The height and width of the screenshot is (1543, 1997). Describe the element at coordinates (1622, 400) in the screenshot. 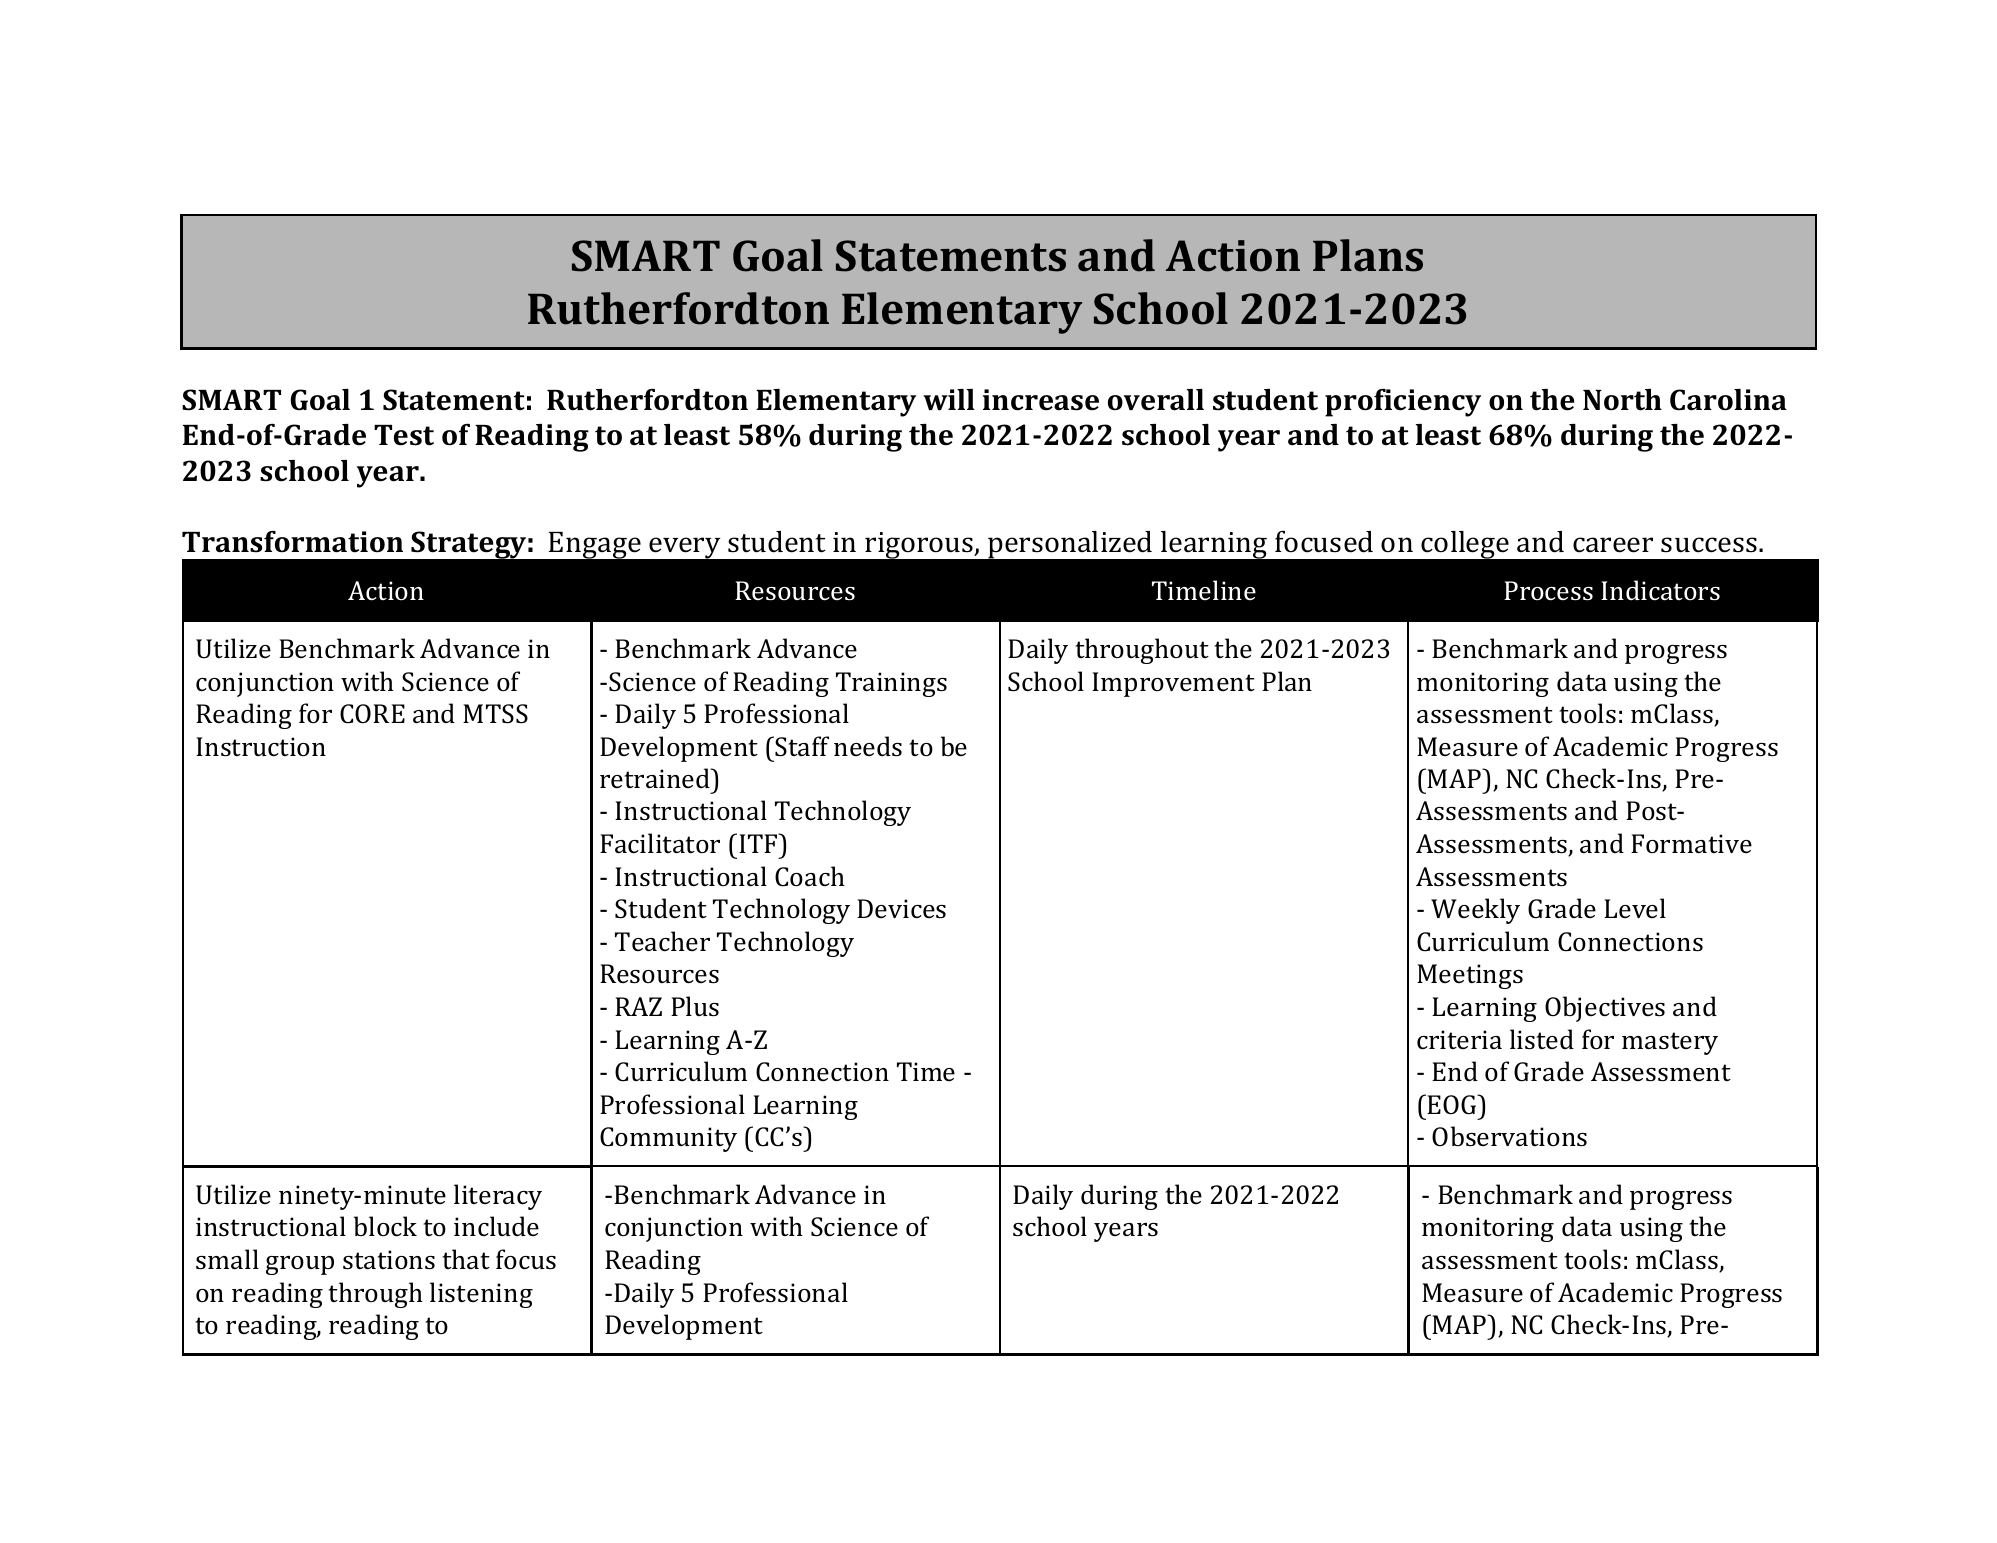

I see `North` at that location.
